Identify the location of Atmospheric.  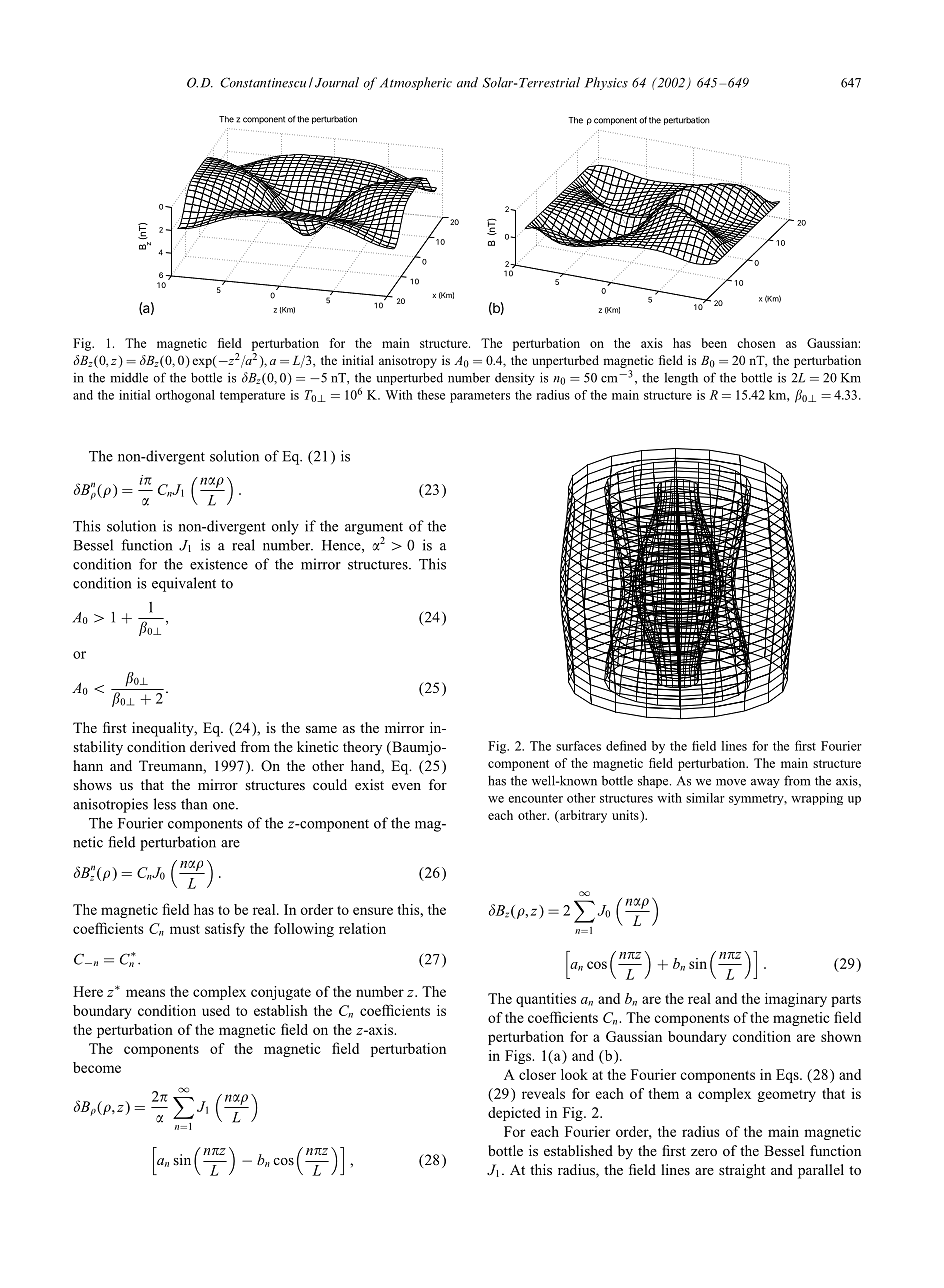
(416, 83).
